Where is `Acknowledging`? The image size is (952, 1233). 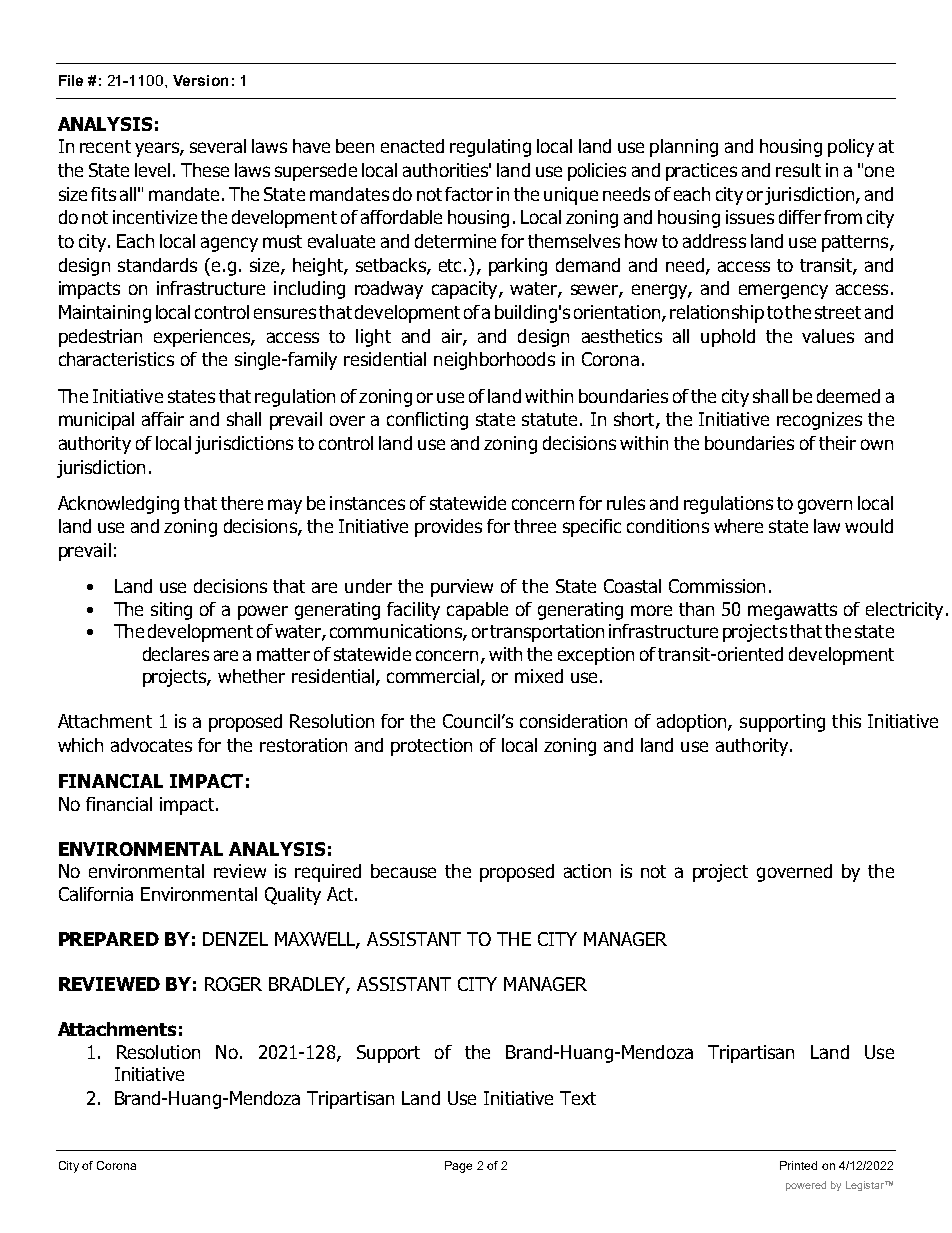
Acknowledging is located at coordinates (118, 505).
